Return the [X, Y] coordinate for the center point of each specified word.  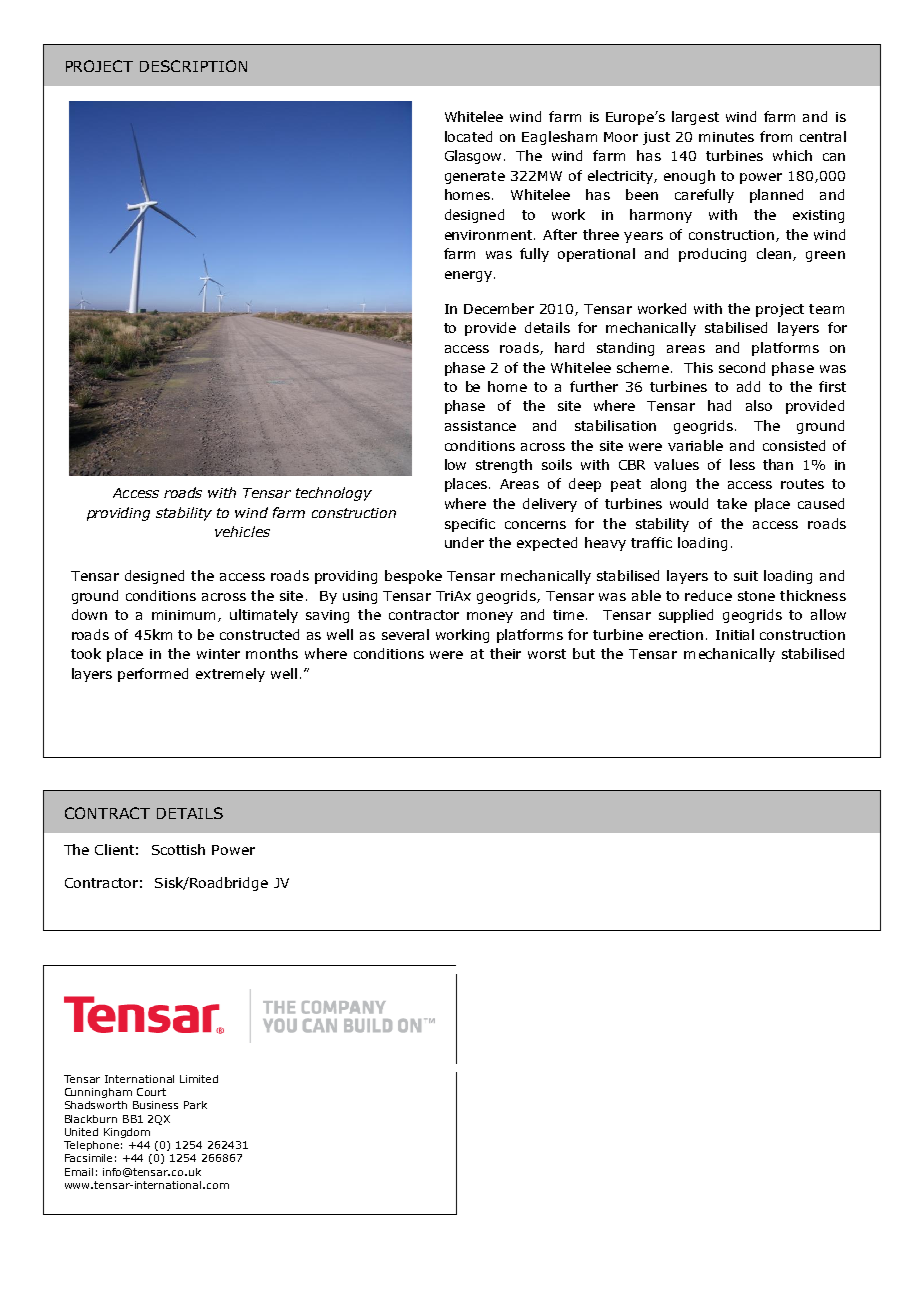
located [468, 136]
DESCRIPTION [193, 66]
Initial [735, 634]
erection [676, 635]
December [499, 308]
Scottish [178, 849]
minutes [726, 137]
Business [155, 1105]
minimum [185, 616]
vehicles [242, 531]
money [490, 617]
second [742, 367]
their [505, 653]
